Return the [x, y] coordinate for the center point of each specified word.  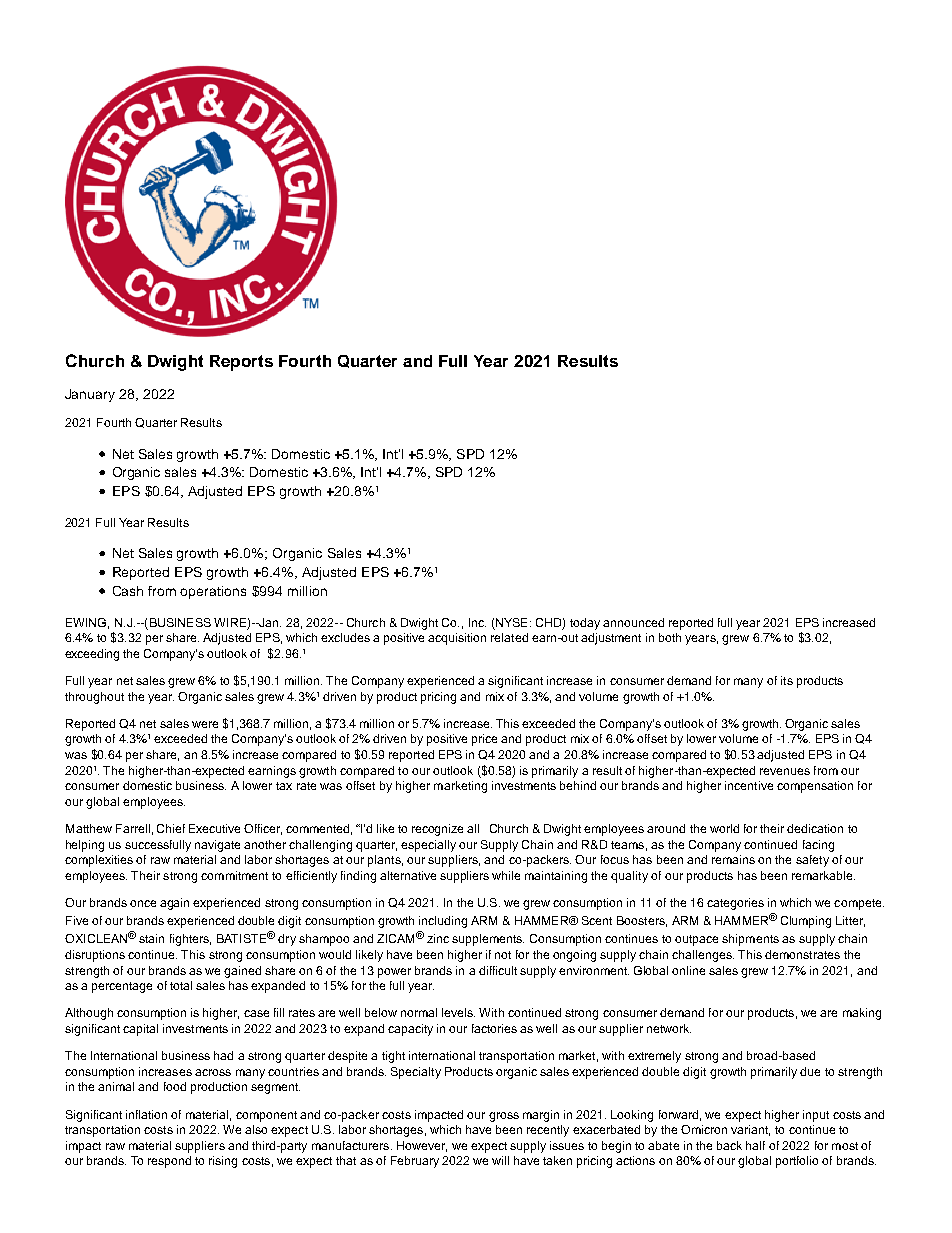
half [755, 1145]
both [670, 637]
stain [151, 938]
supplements [488, 940]
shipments [750, 940]
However [422, 1146]
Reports [241, 363]
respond [169, 1162]
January [90, 395]
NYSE [511, 622]
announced [633, 622]
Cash [128, 591]
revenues [785, 771]
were [205, 724]
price [484, 740]
